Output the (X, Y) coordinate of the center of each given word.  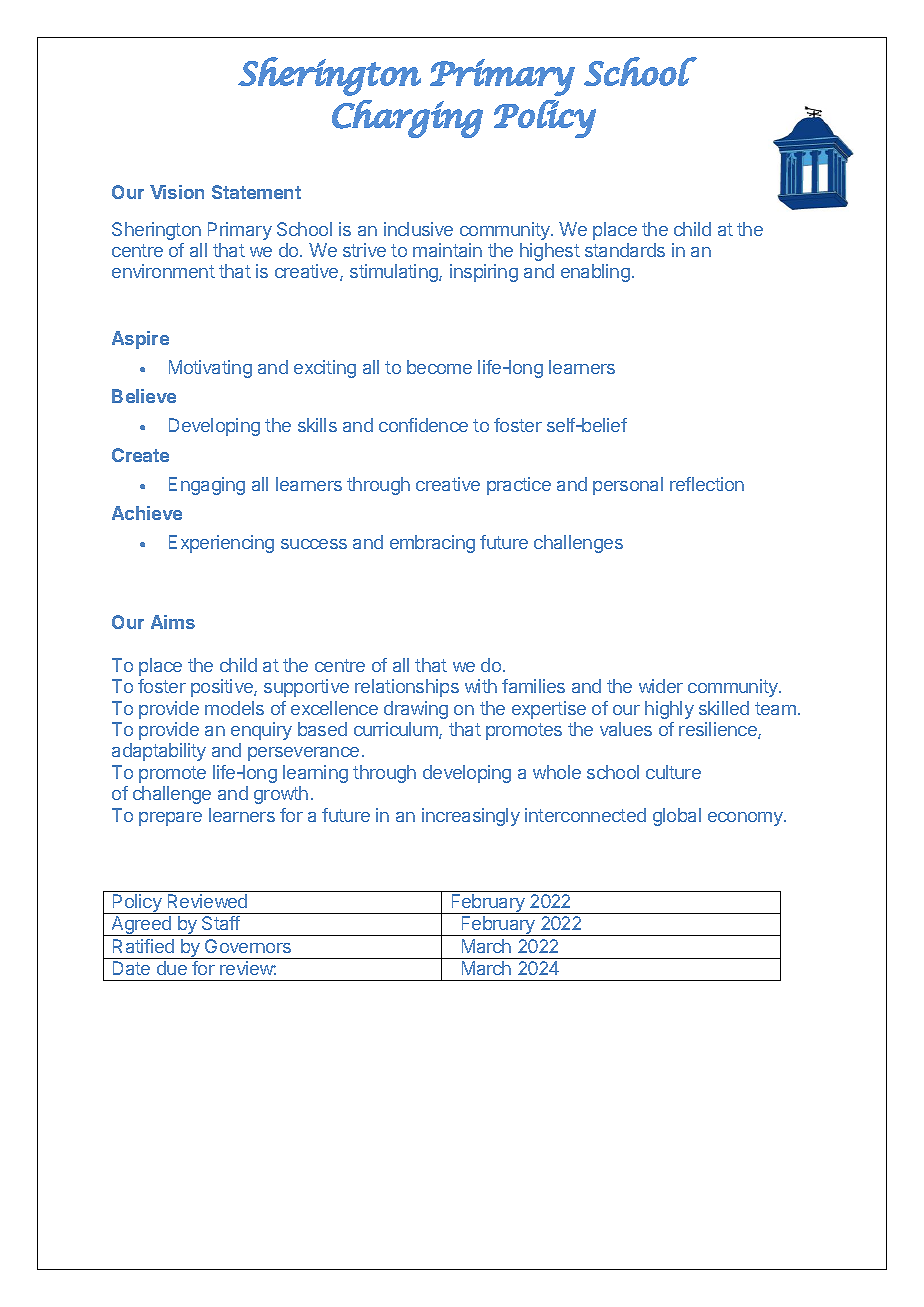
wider (661, 686)
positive (223, 688)
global (677, 817)
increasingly (471, 817)
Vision (177, 192)
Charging (407, 119)
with (481, 686)
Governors (248, 946)
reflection (707, 484)
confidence (423, 425)
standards (625, 250)
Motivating (210, 369)
